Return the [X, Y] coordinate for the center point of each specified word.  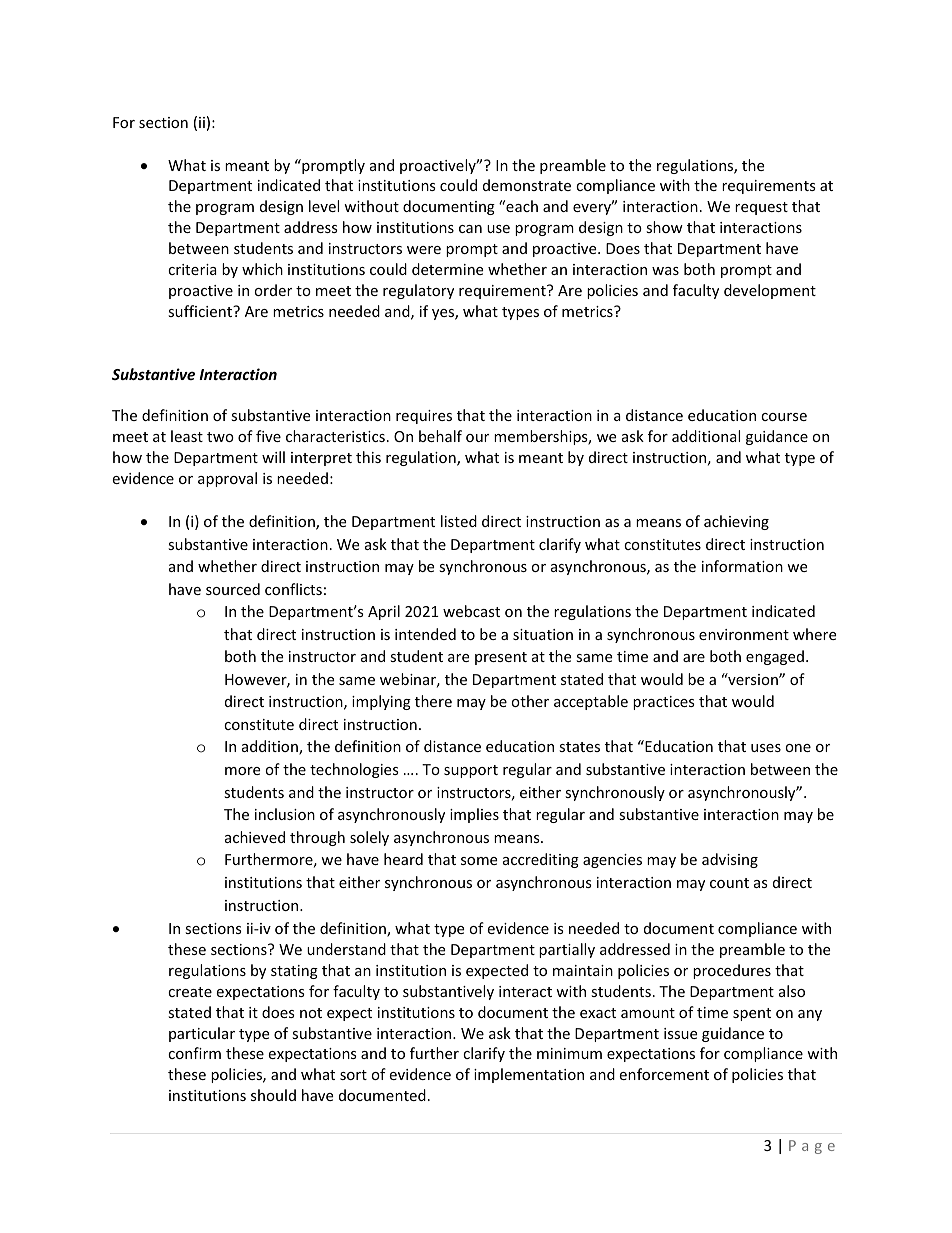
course [784, 417]
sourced [233, 589]
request [761, 208]
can [470, 229]
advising [730, 860]
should [273, 1095]
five [268, 436]
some [479, 861]
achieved [255, 837]
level [324, 206]
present [501, 658]
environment [744, 634]
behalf [440, 436]
